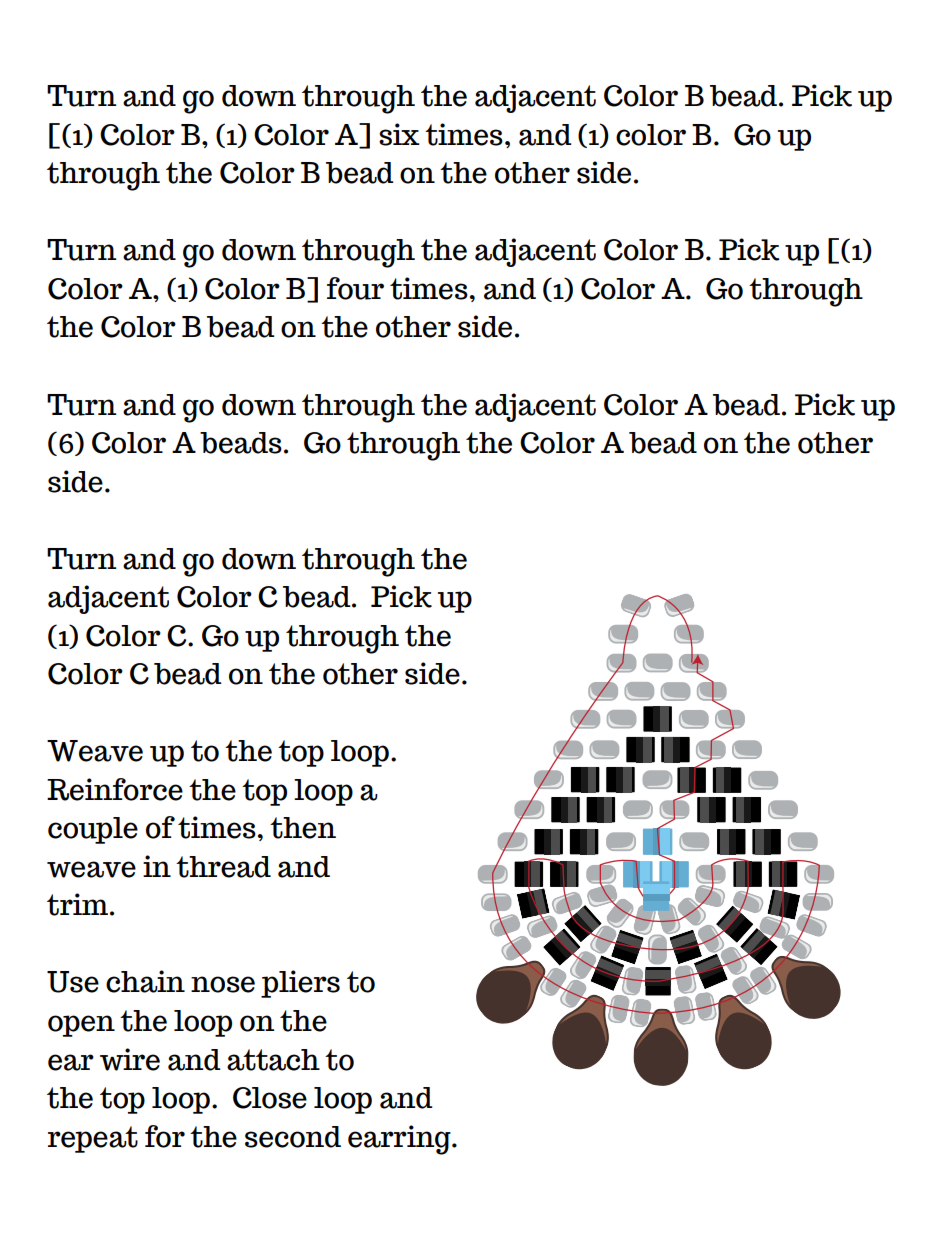 The width and height of the screenshot is (952, 1233). What do you see at coordinates (145, 981) in the screenshot?
I see `chain` at bounding box center [145, 981].
